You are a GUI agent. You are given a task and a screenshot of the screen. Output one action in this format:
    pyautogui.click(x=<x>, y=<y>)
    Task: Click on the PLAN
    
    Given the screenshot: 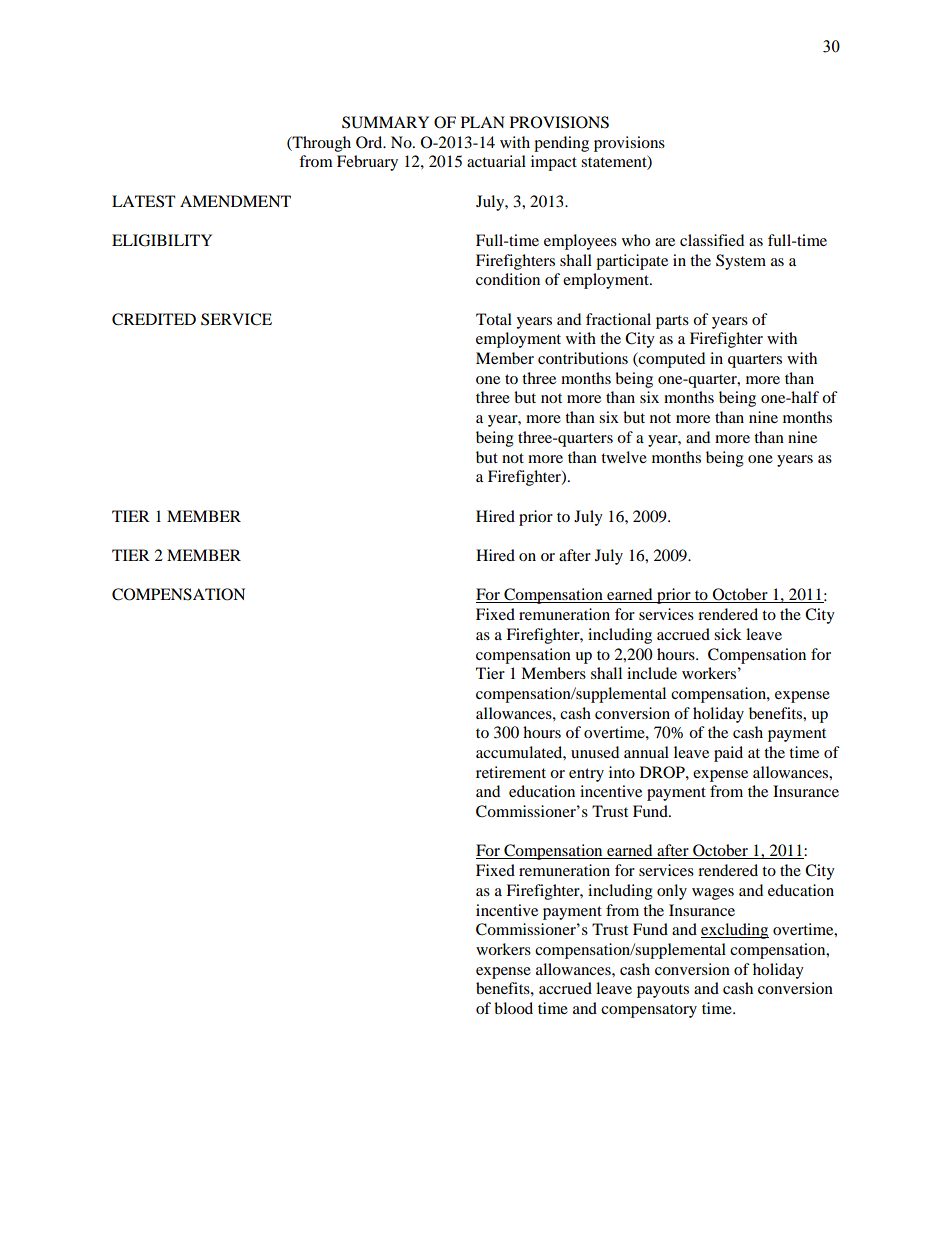 What is the action you would take?
    pyautogui.click(x=483, y=122)
